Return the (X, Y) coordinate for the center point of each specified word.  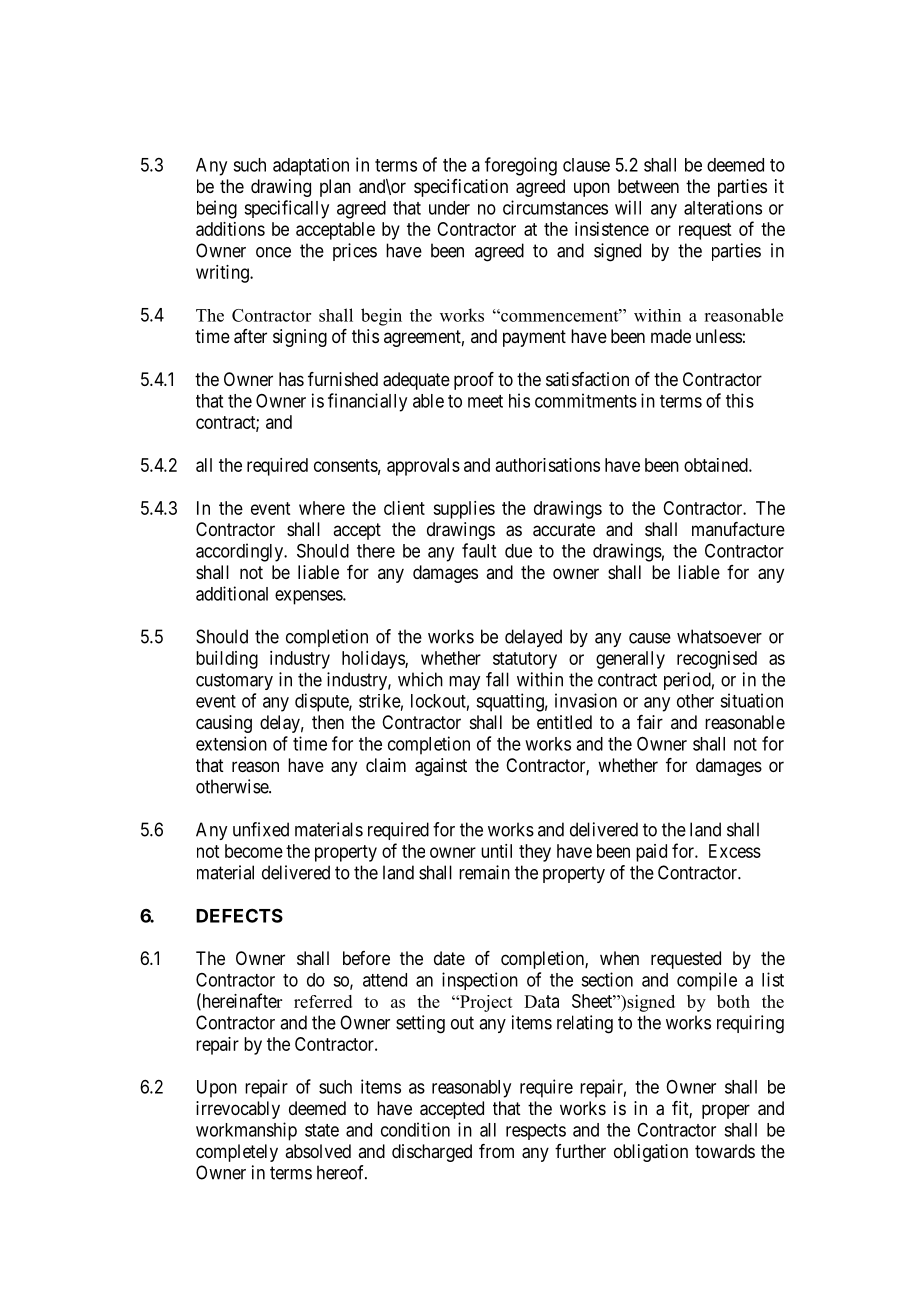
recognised (717, 660)
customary (234, 681)
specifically (286, 209)
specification (461, 188)
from (496, 1151)
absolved (318, 1151)
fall (497, 679)
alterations (723, 207)
